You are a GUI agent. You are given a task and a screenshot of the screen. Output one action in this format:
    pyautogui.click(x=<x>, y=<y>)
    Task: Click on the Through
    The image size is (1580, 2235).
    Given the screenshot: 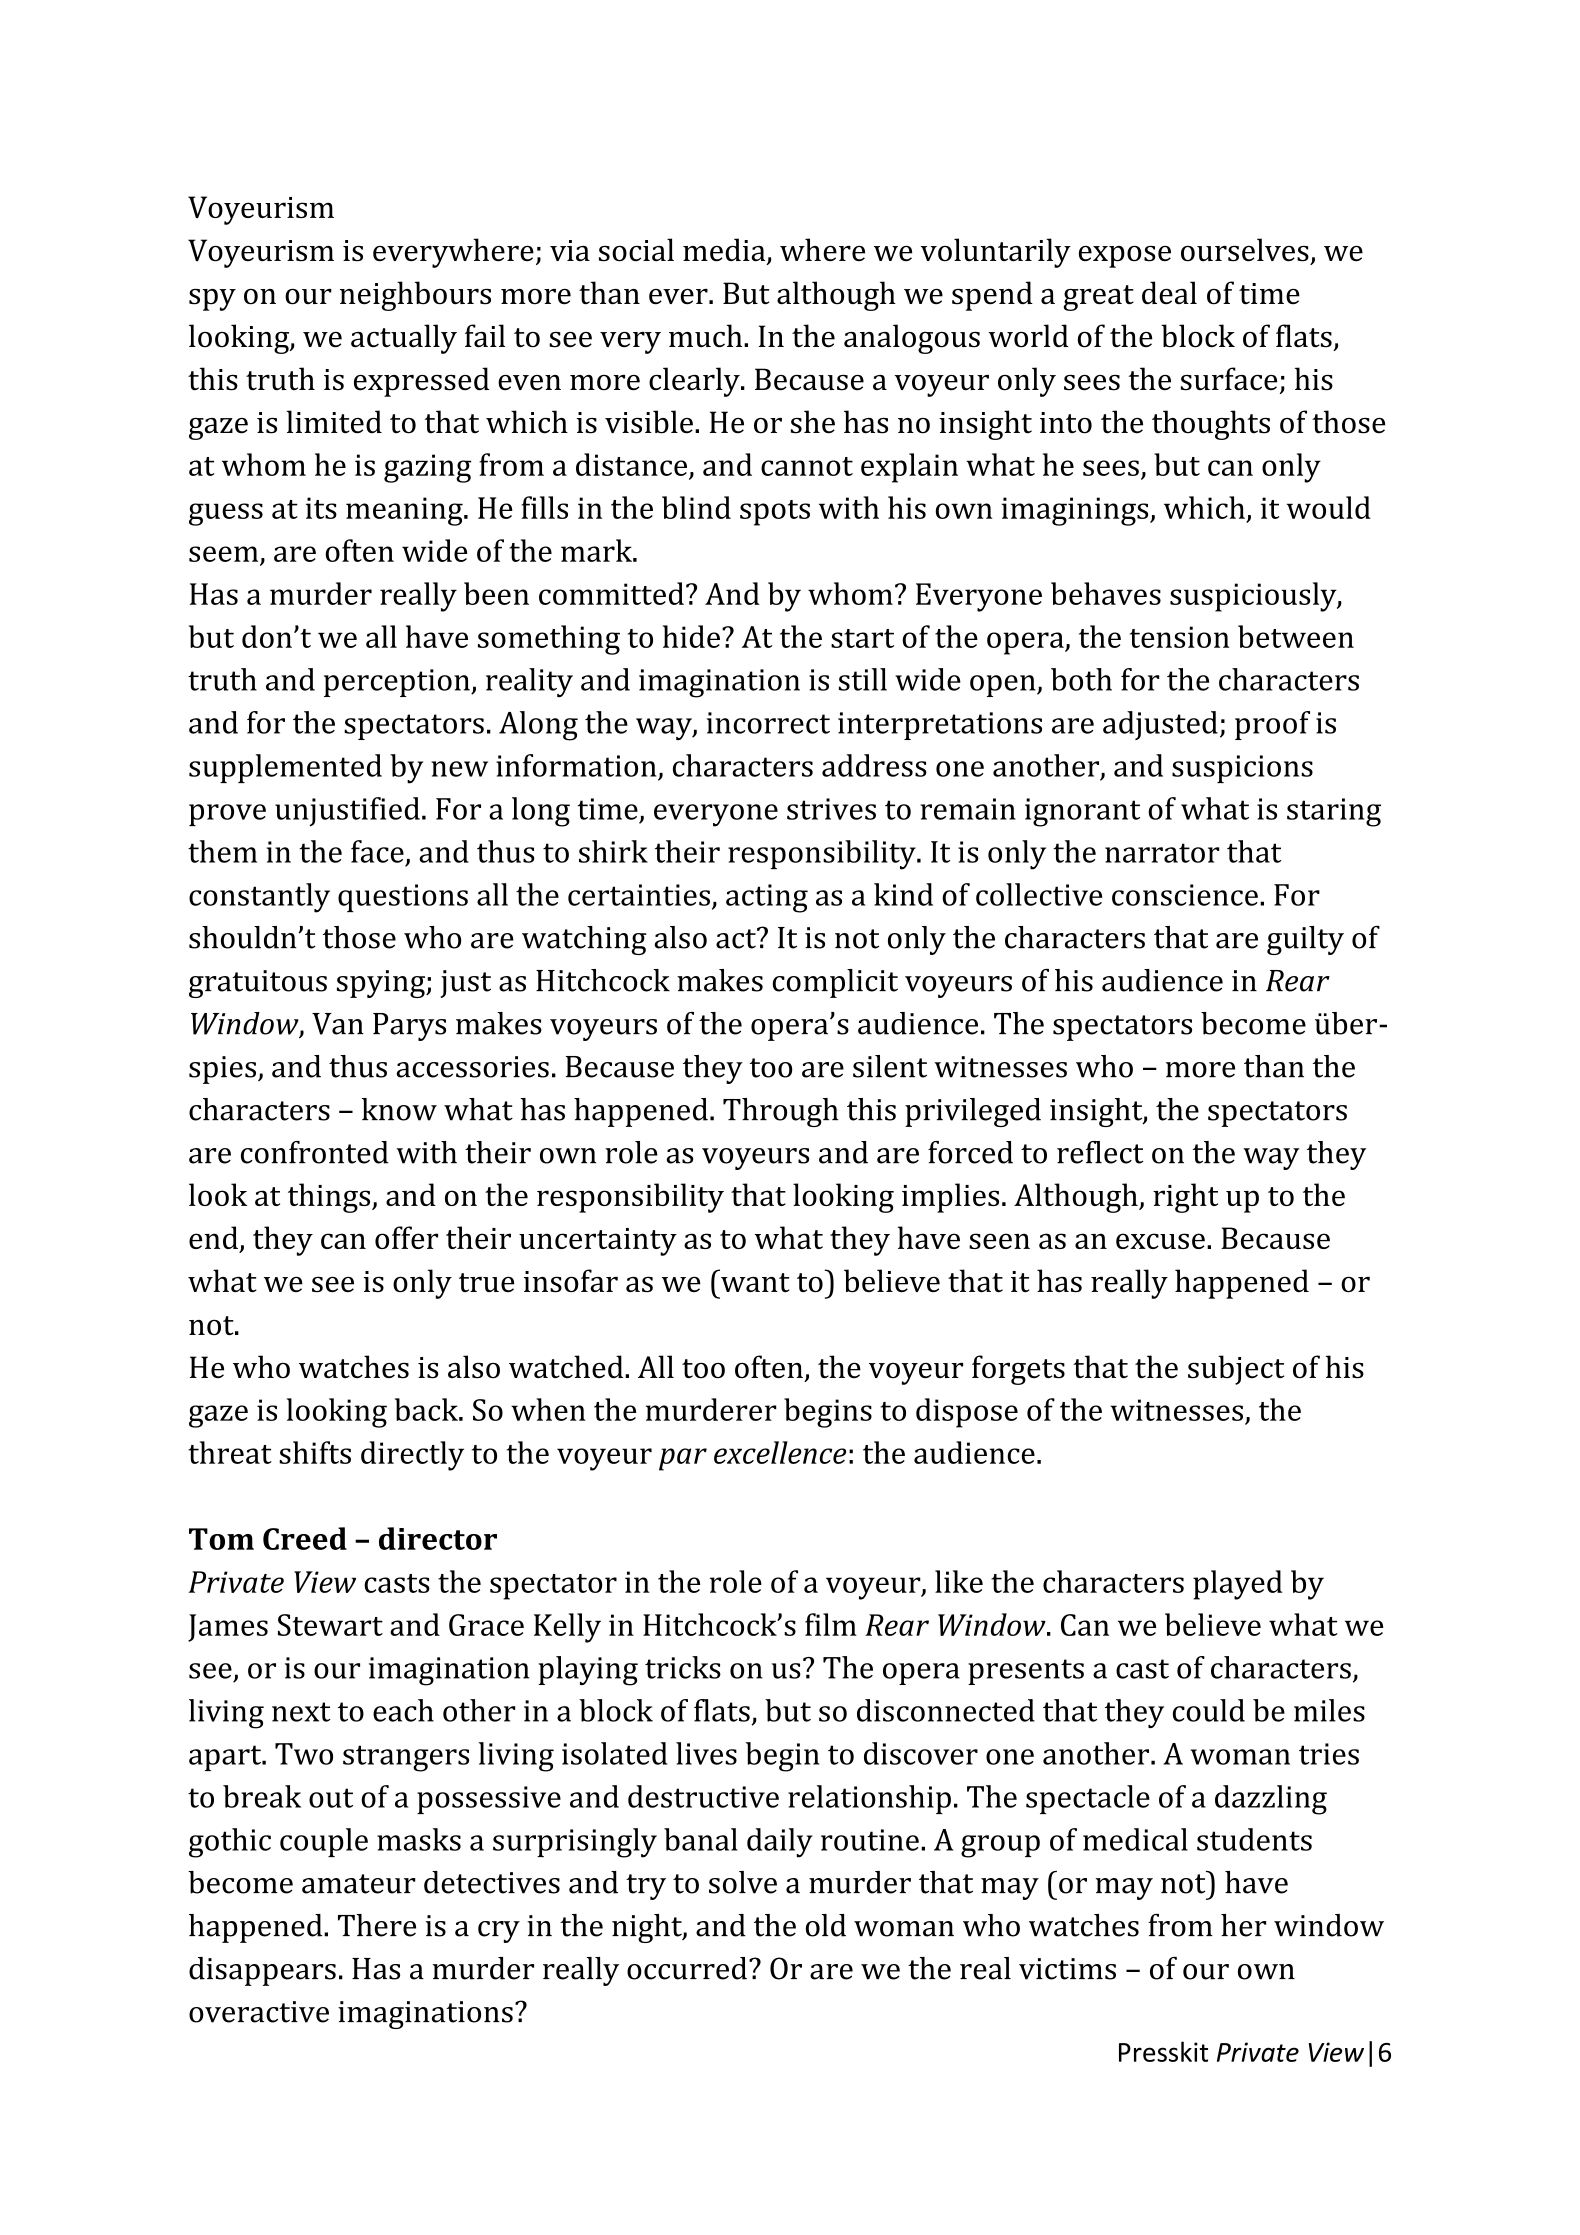 What is the action you would take?
    pyautogui.click(x=781, y=1112)
